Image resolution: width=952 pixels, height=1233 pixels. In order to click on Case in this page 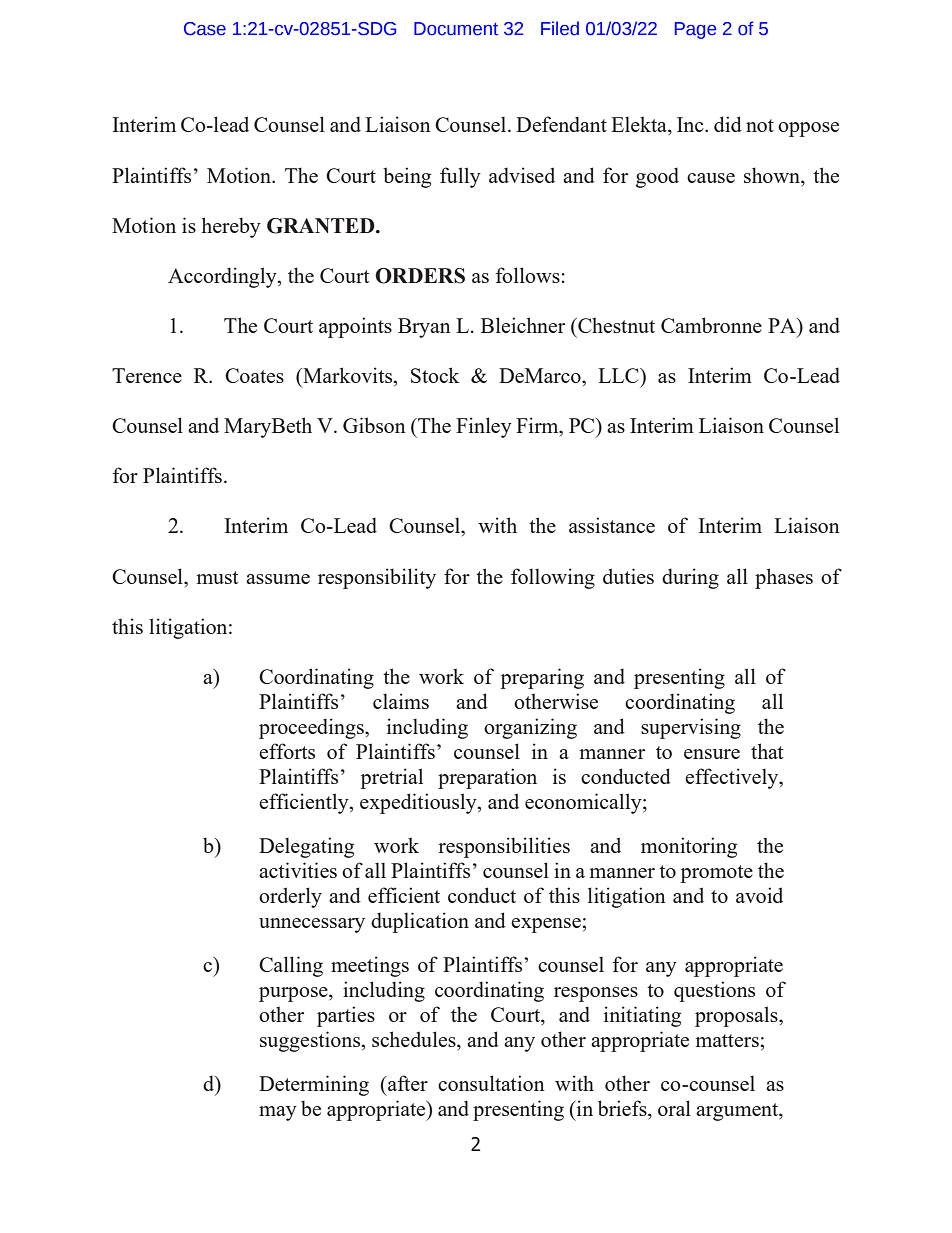, I will do `click(205, 29)`.
